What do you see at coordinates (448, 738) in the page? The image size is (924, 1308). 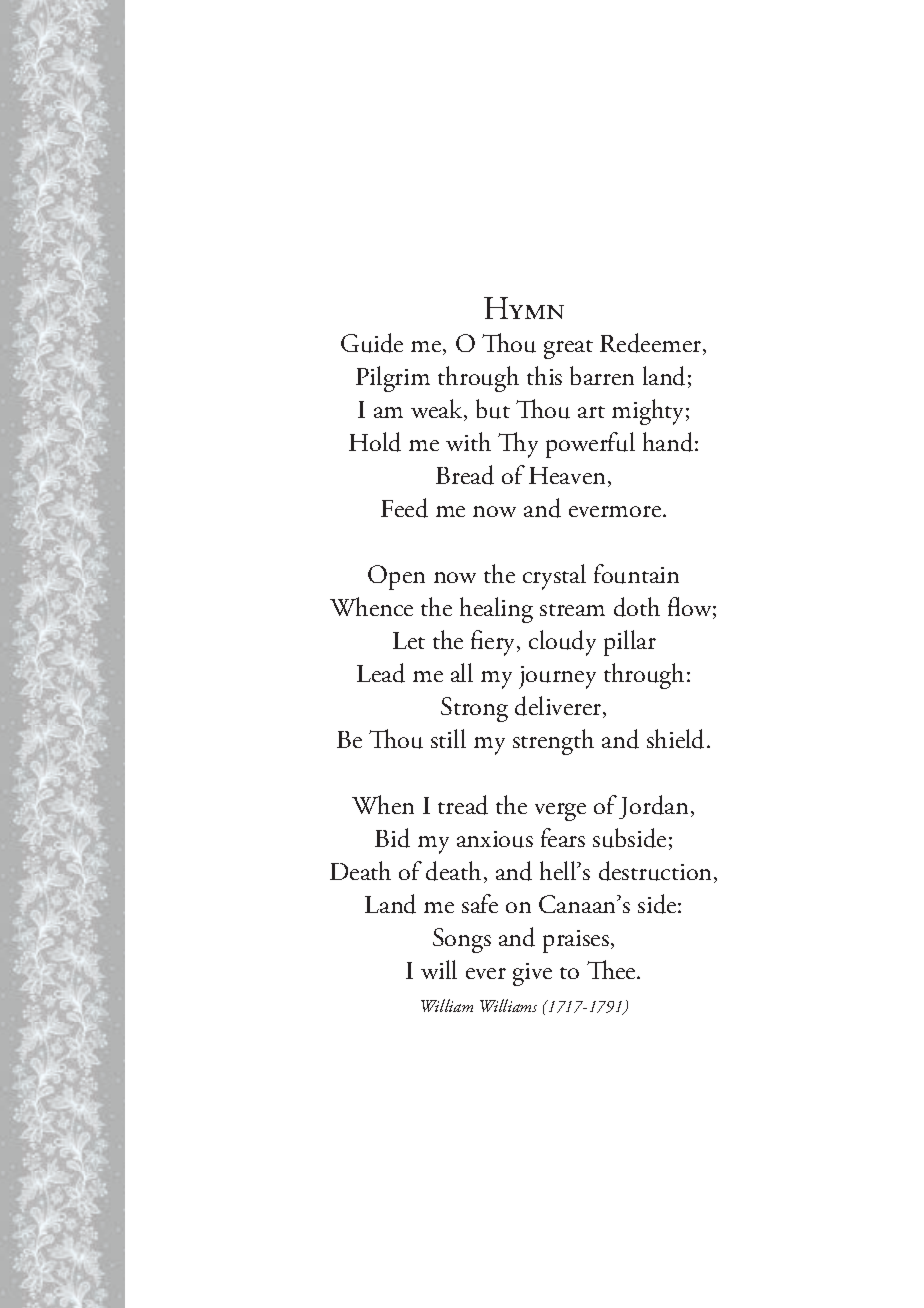 I see `still` at bounding box center [448, 738].
